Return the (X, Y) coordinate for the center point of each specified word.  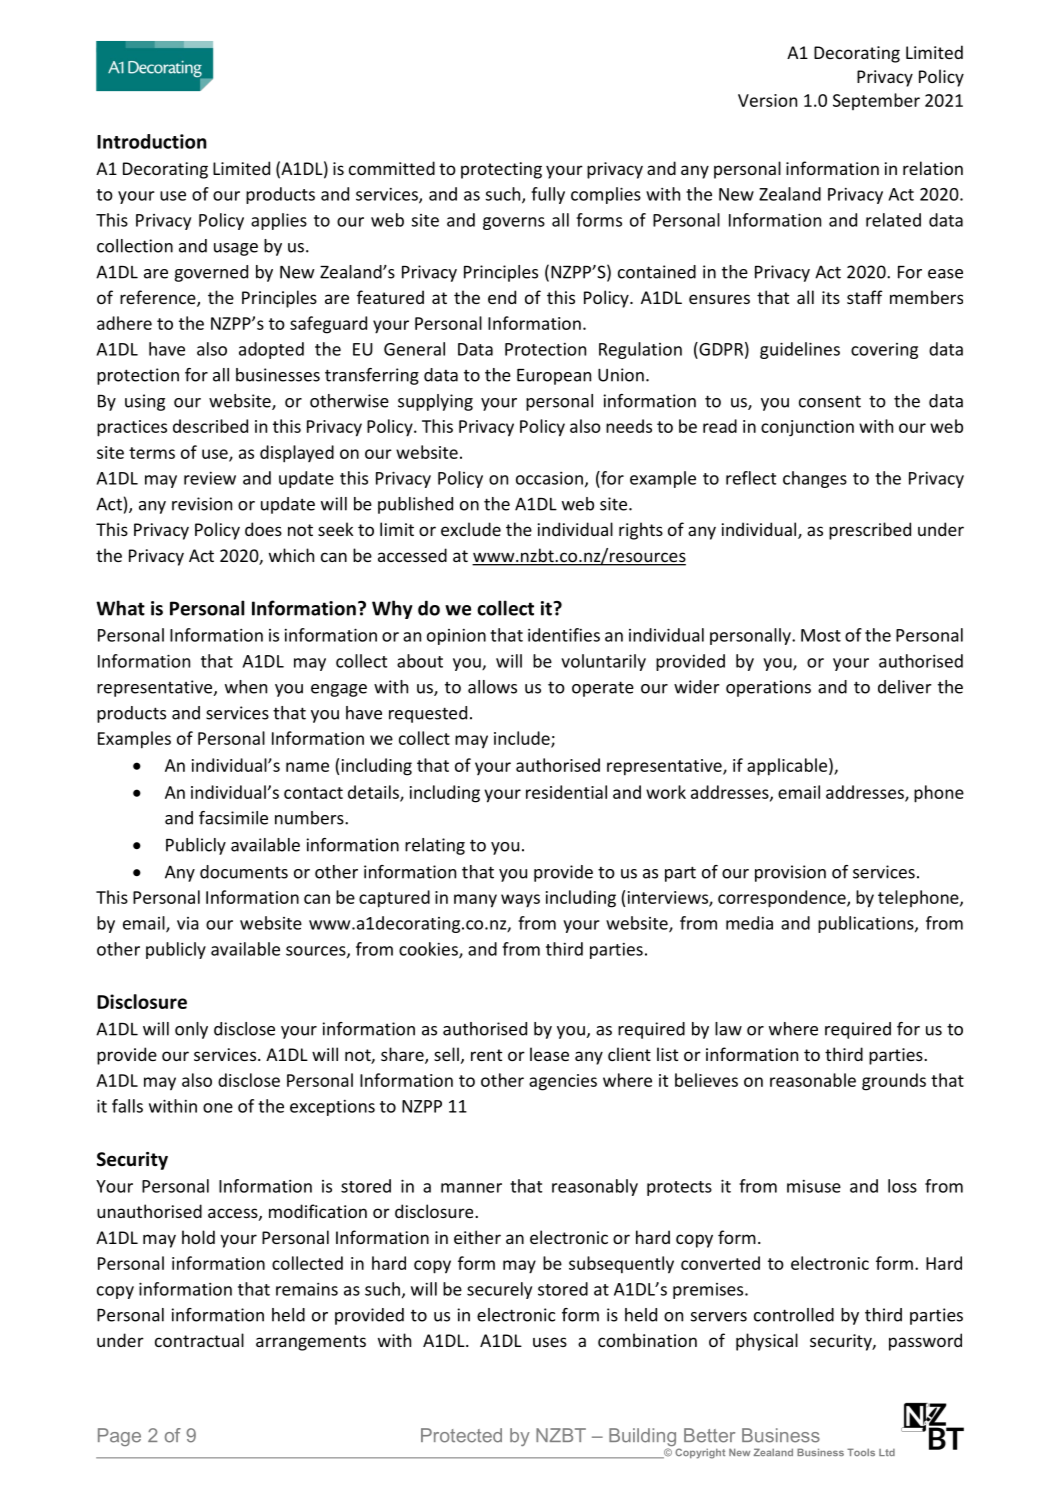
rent (486, 1055)
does (263, 529)
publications (867, 924)
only (191, 1030)
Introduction (152, 141)
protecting (501, 170)
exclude (471, 529)
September (876, 101)
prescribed (870, 531)
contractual (199, 1340)
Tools (861, 1452)
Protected (461, 1435)
